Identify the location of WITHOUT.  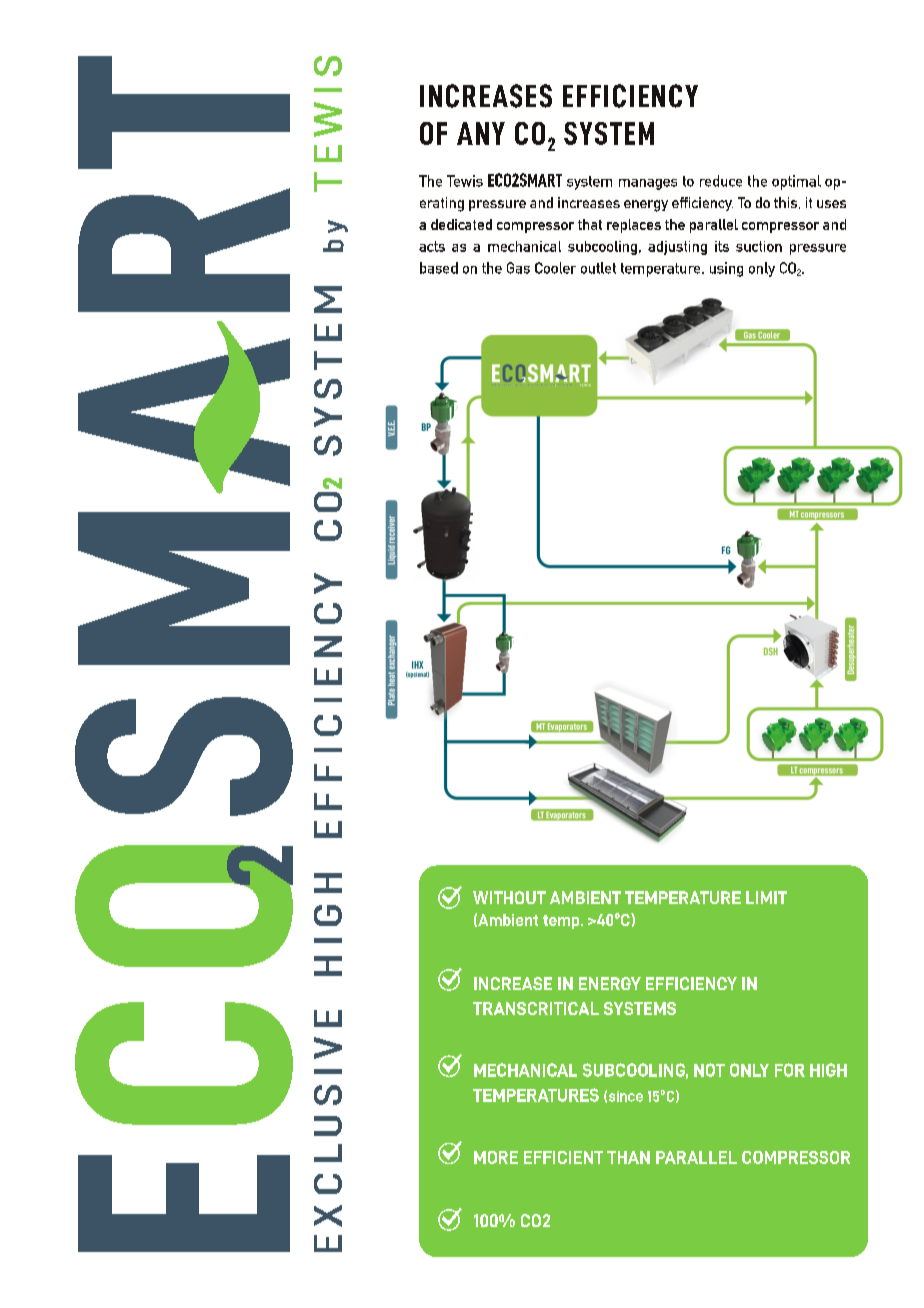
(509, 897).
